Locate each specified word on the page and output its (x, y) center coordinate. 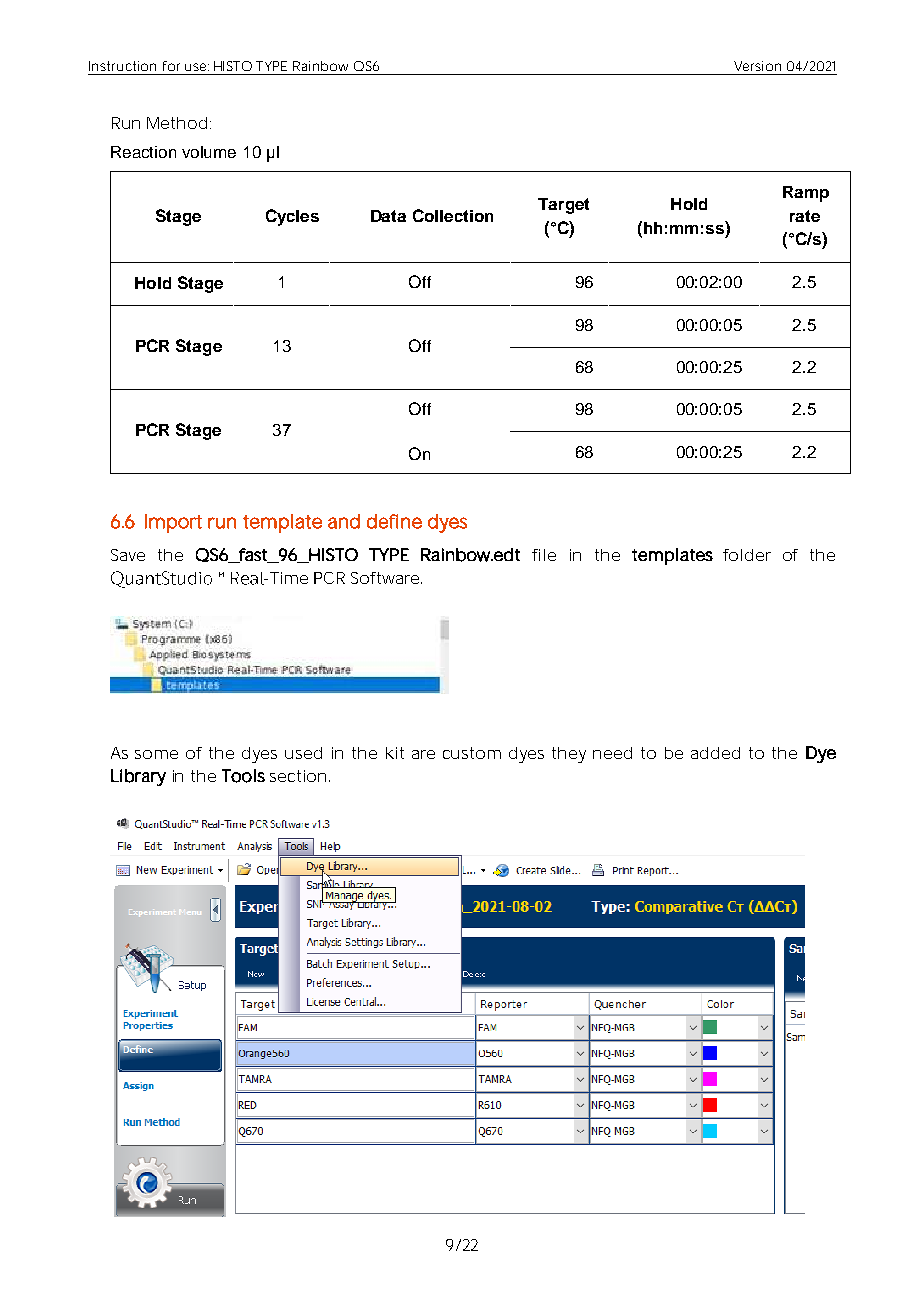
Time (289, 578)
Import (173, 523)
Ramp (806, 194)
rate (805, 216)
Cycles (292, 217)
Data (388, 216)
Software (385, 578)
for (171, 66)
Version (757, 66)
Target (563, 206)
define (394, 521)
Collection (453, 215)
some (156, 754)
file (544, 555)
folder (747, 555)
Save (128, 555)
